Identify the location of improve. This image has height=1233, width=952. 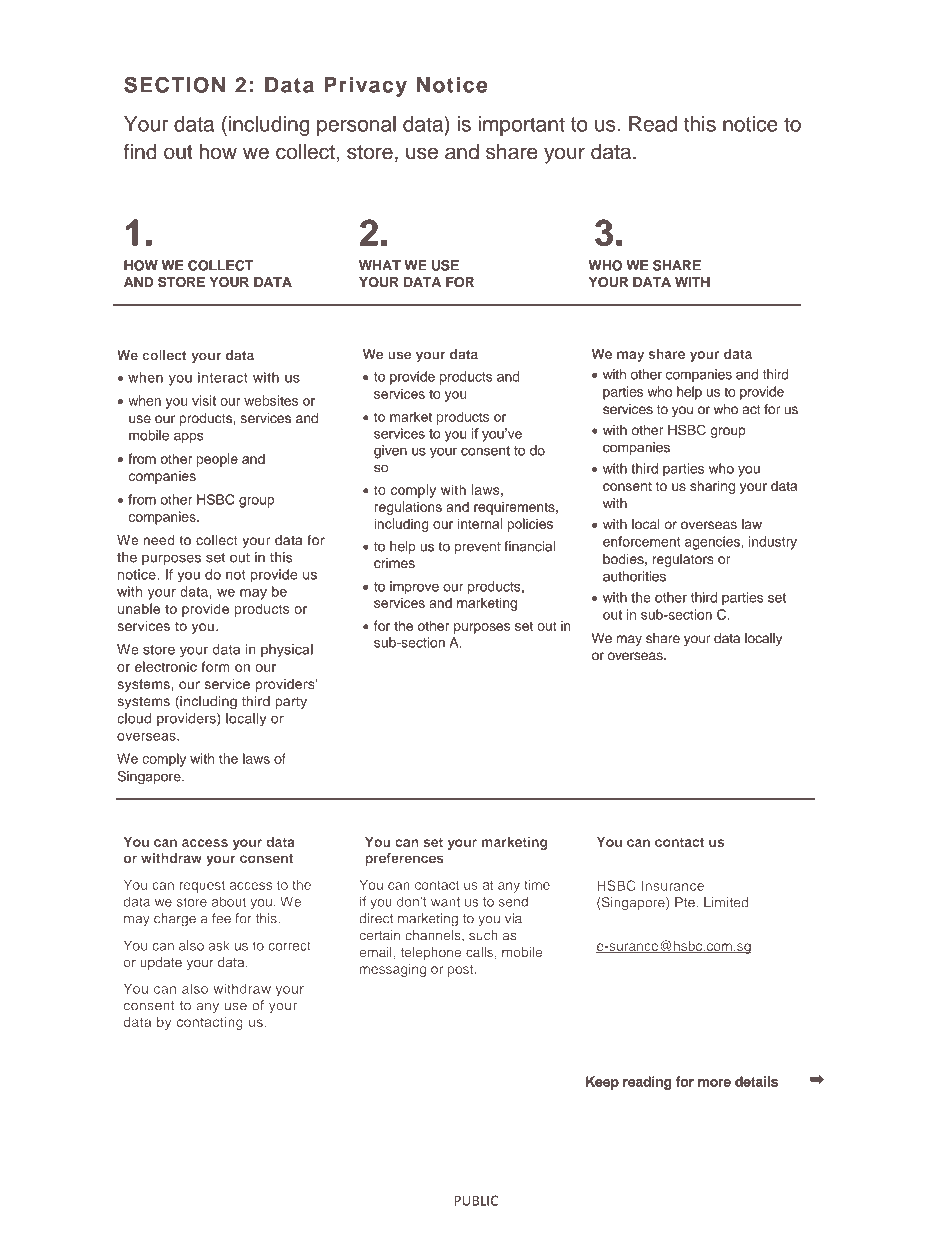
(414, 588).
